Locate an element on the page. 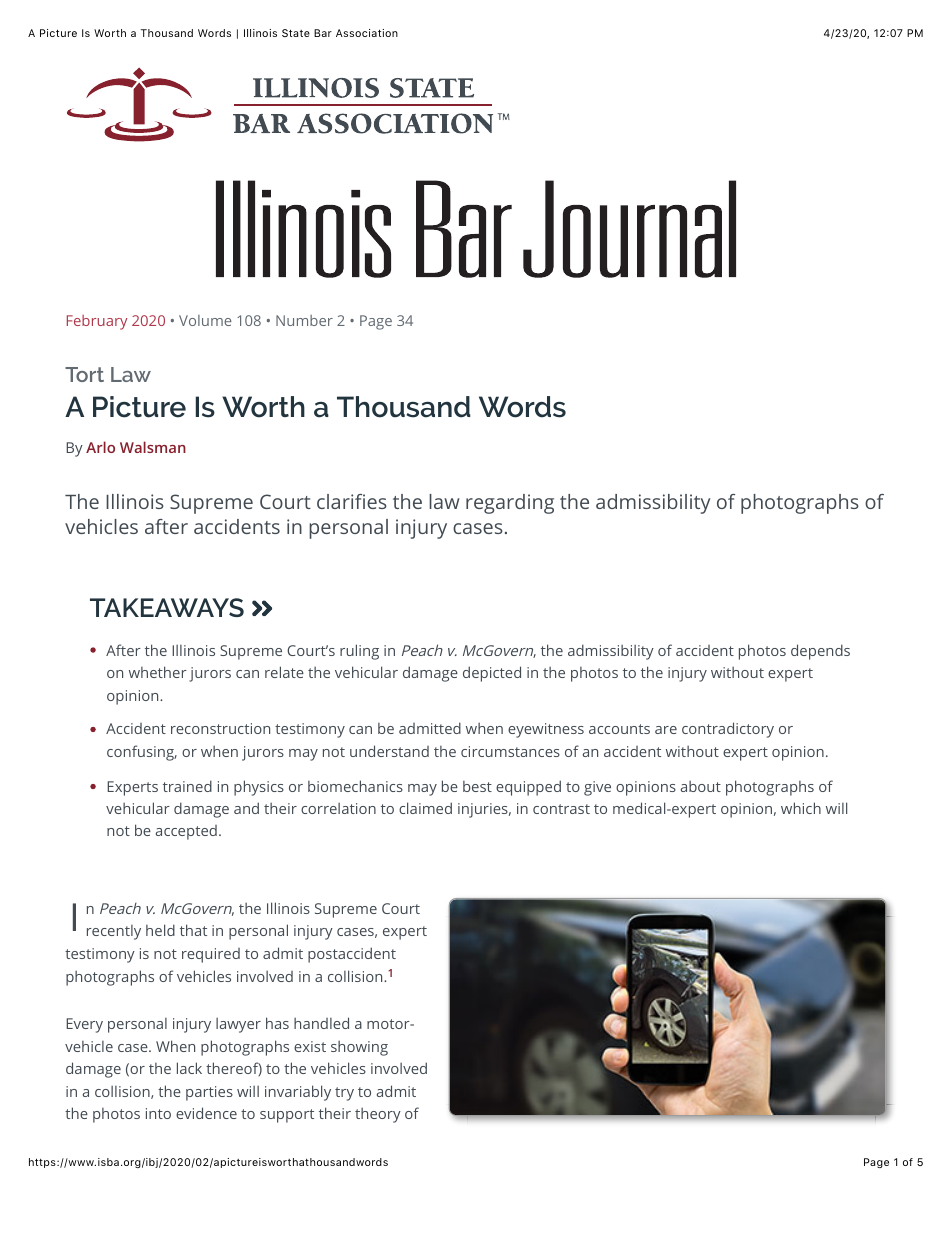 The width and height of the image is (952, 1233). regarding is located at coordinates (510, 504).
